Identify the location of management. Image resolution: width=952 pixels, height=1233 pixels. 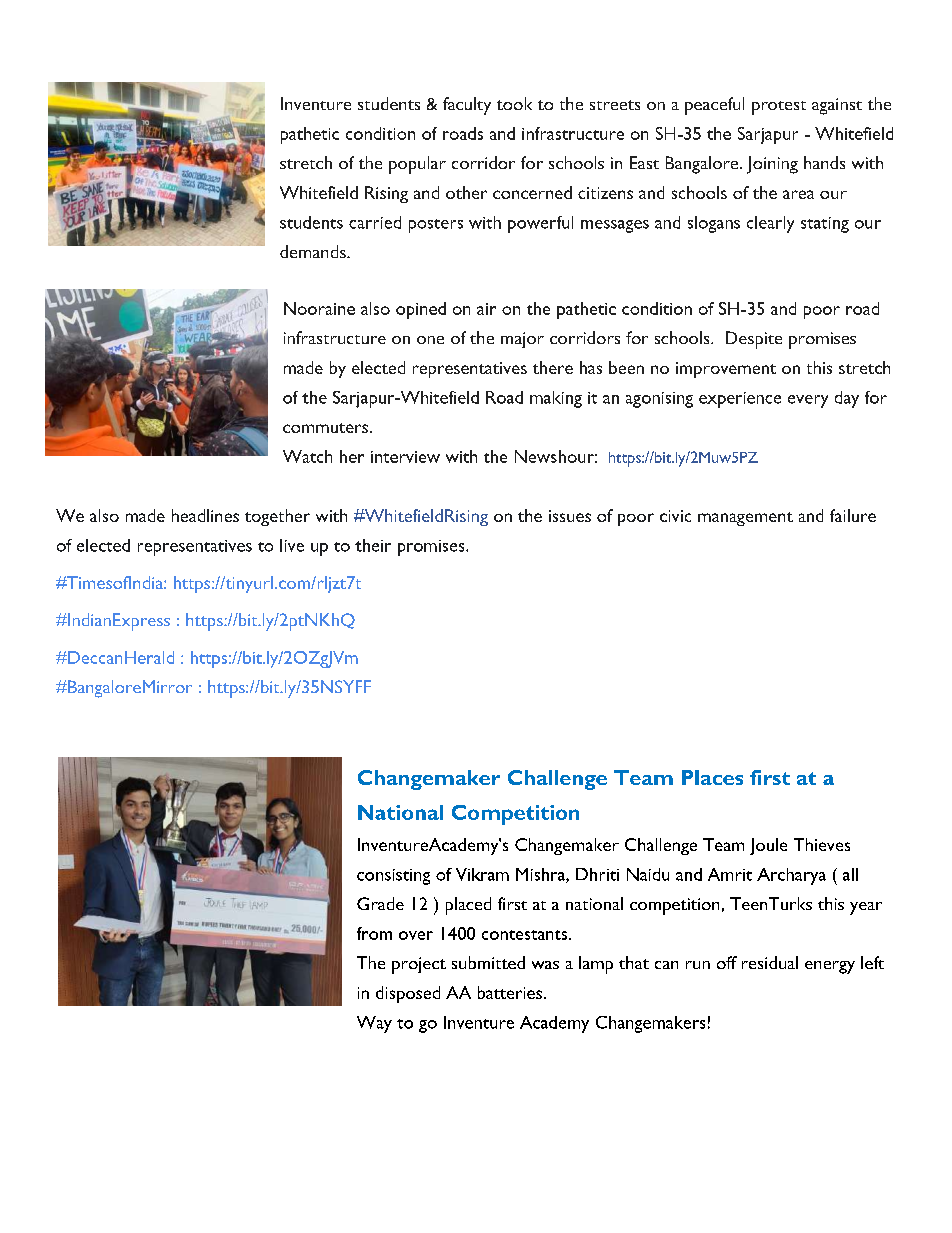
(745, 519).
